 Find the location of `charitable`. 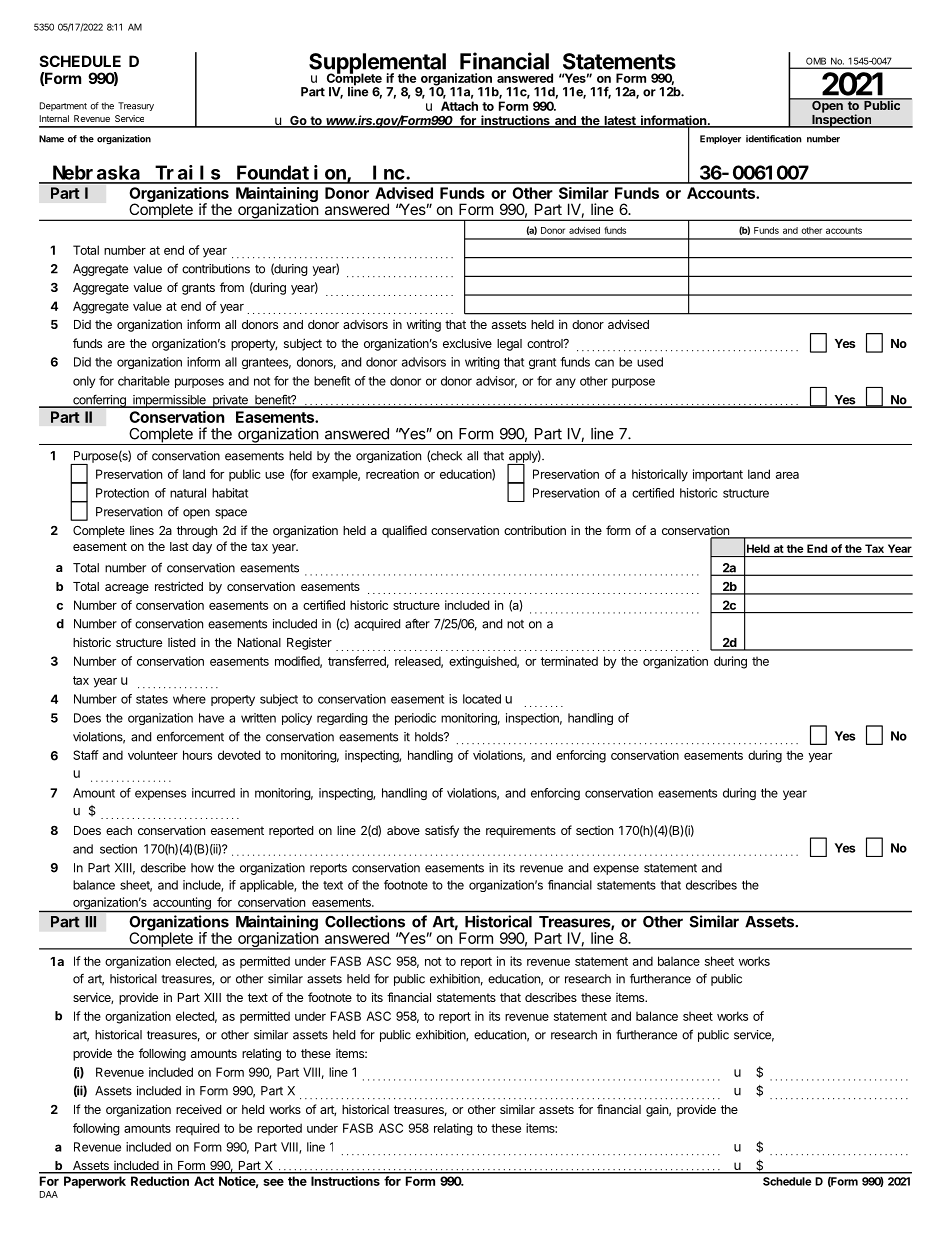

charitable is located at coordinates (144, 381).
